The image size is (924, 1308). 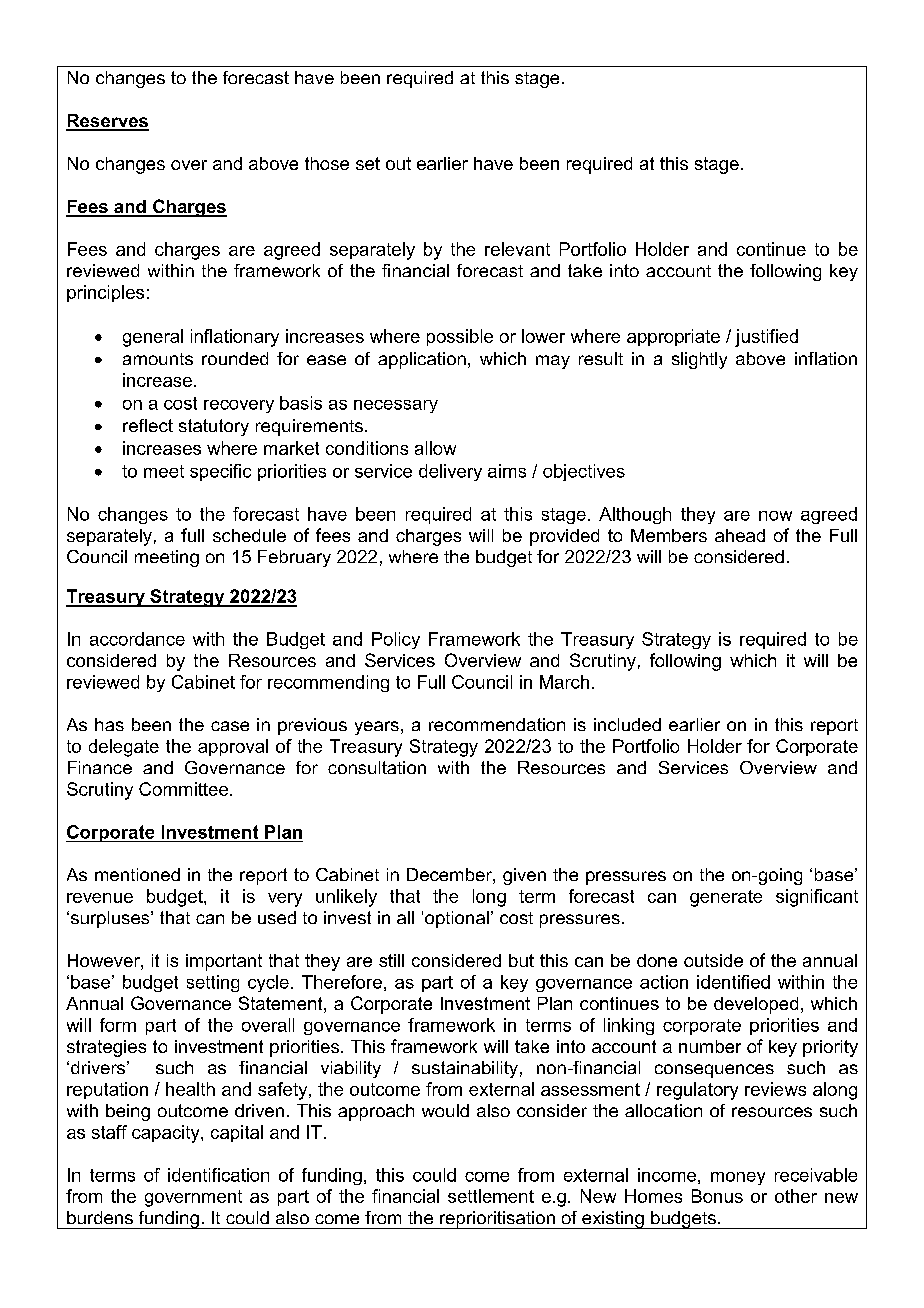 What do you see at coordinates (491, 1196) in the screenshot?
I see `settlement` at bounding box center [491, 1196].
